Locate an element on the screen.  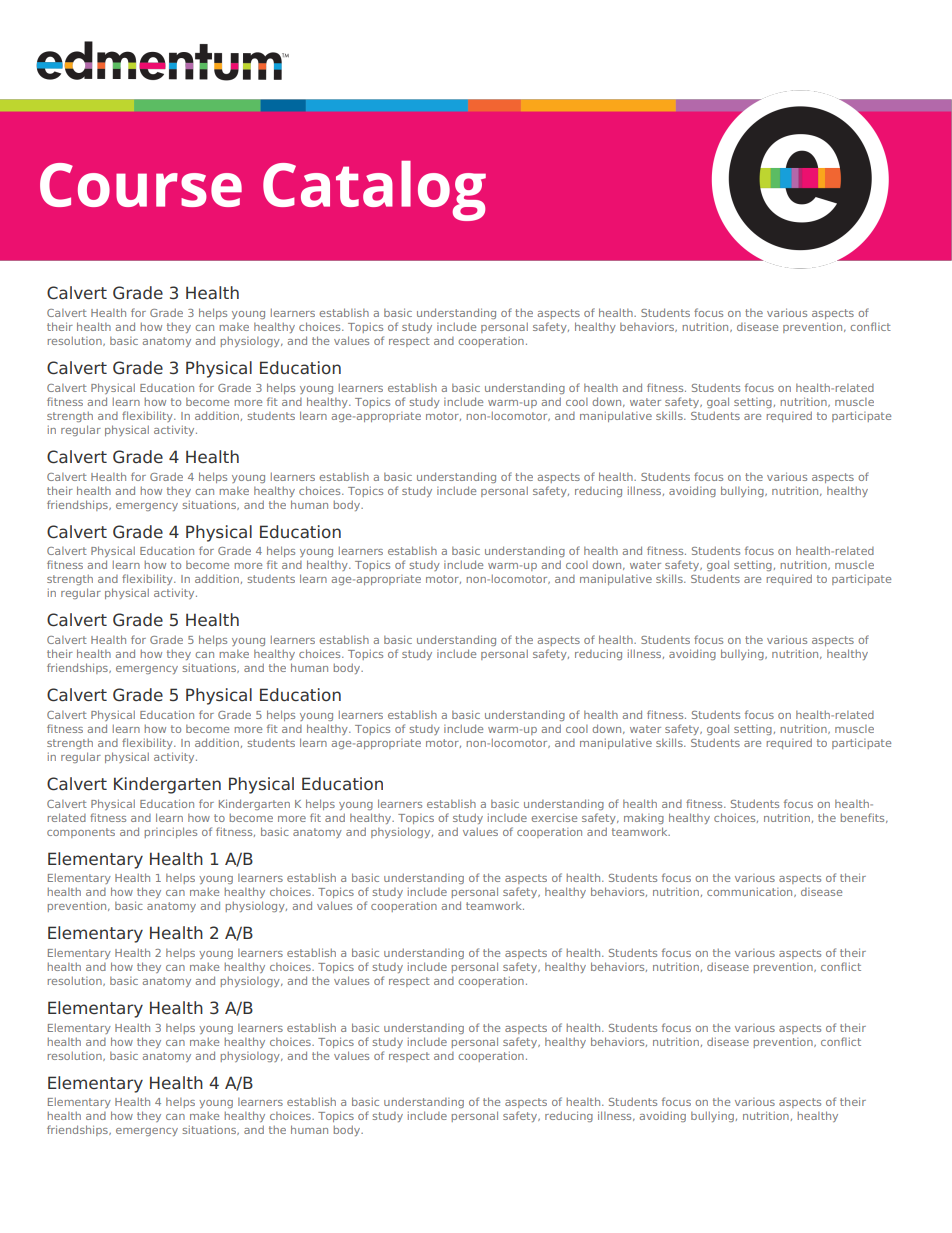
principles is located at coordinates (171, 832).
